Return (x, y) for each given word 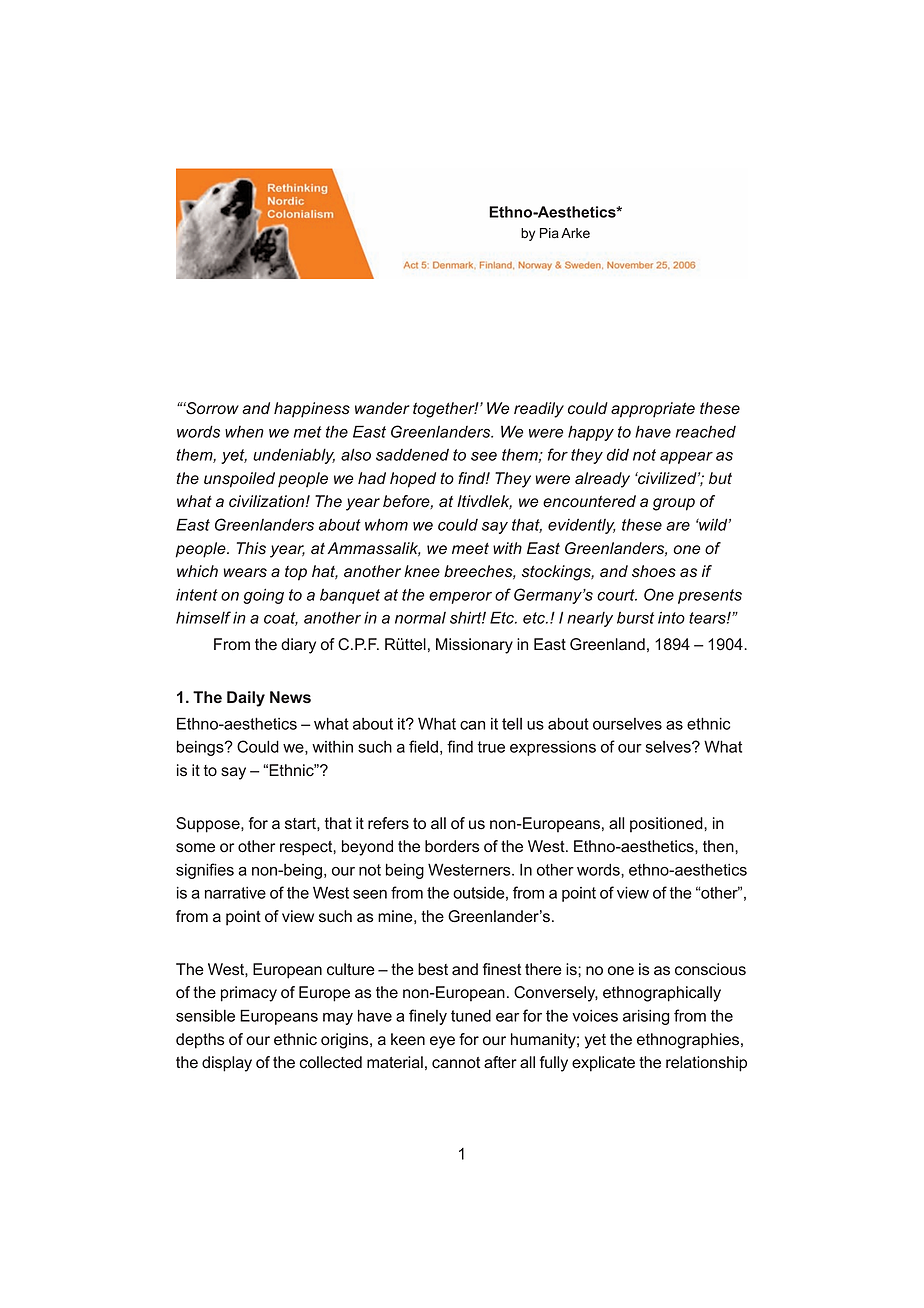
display (227, 1064)
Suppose (209, 825)
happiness (312, 410)
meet (470, 549)
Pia (549, 233)
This (251, 548)
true (491, 747)
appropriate (653, 410)
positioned (667, 825)
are (678, 526)
